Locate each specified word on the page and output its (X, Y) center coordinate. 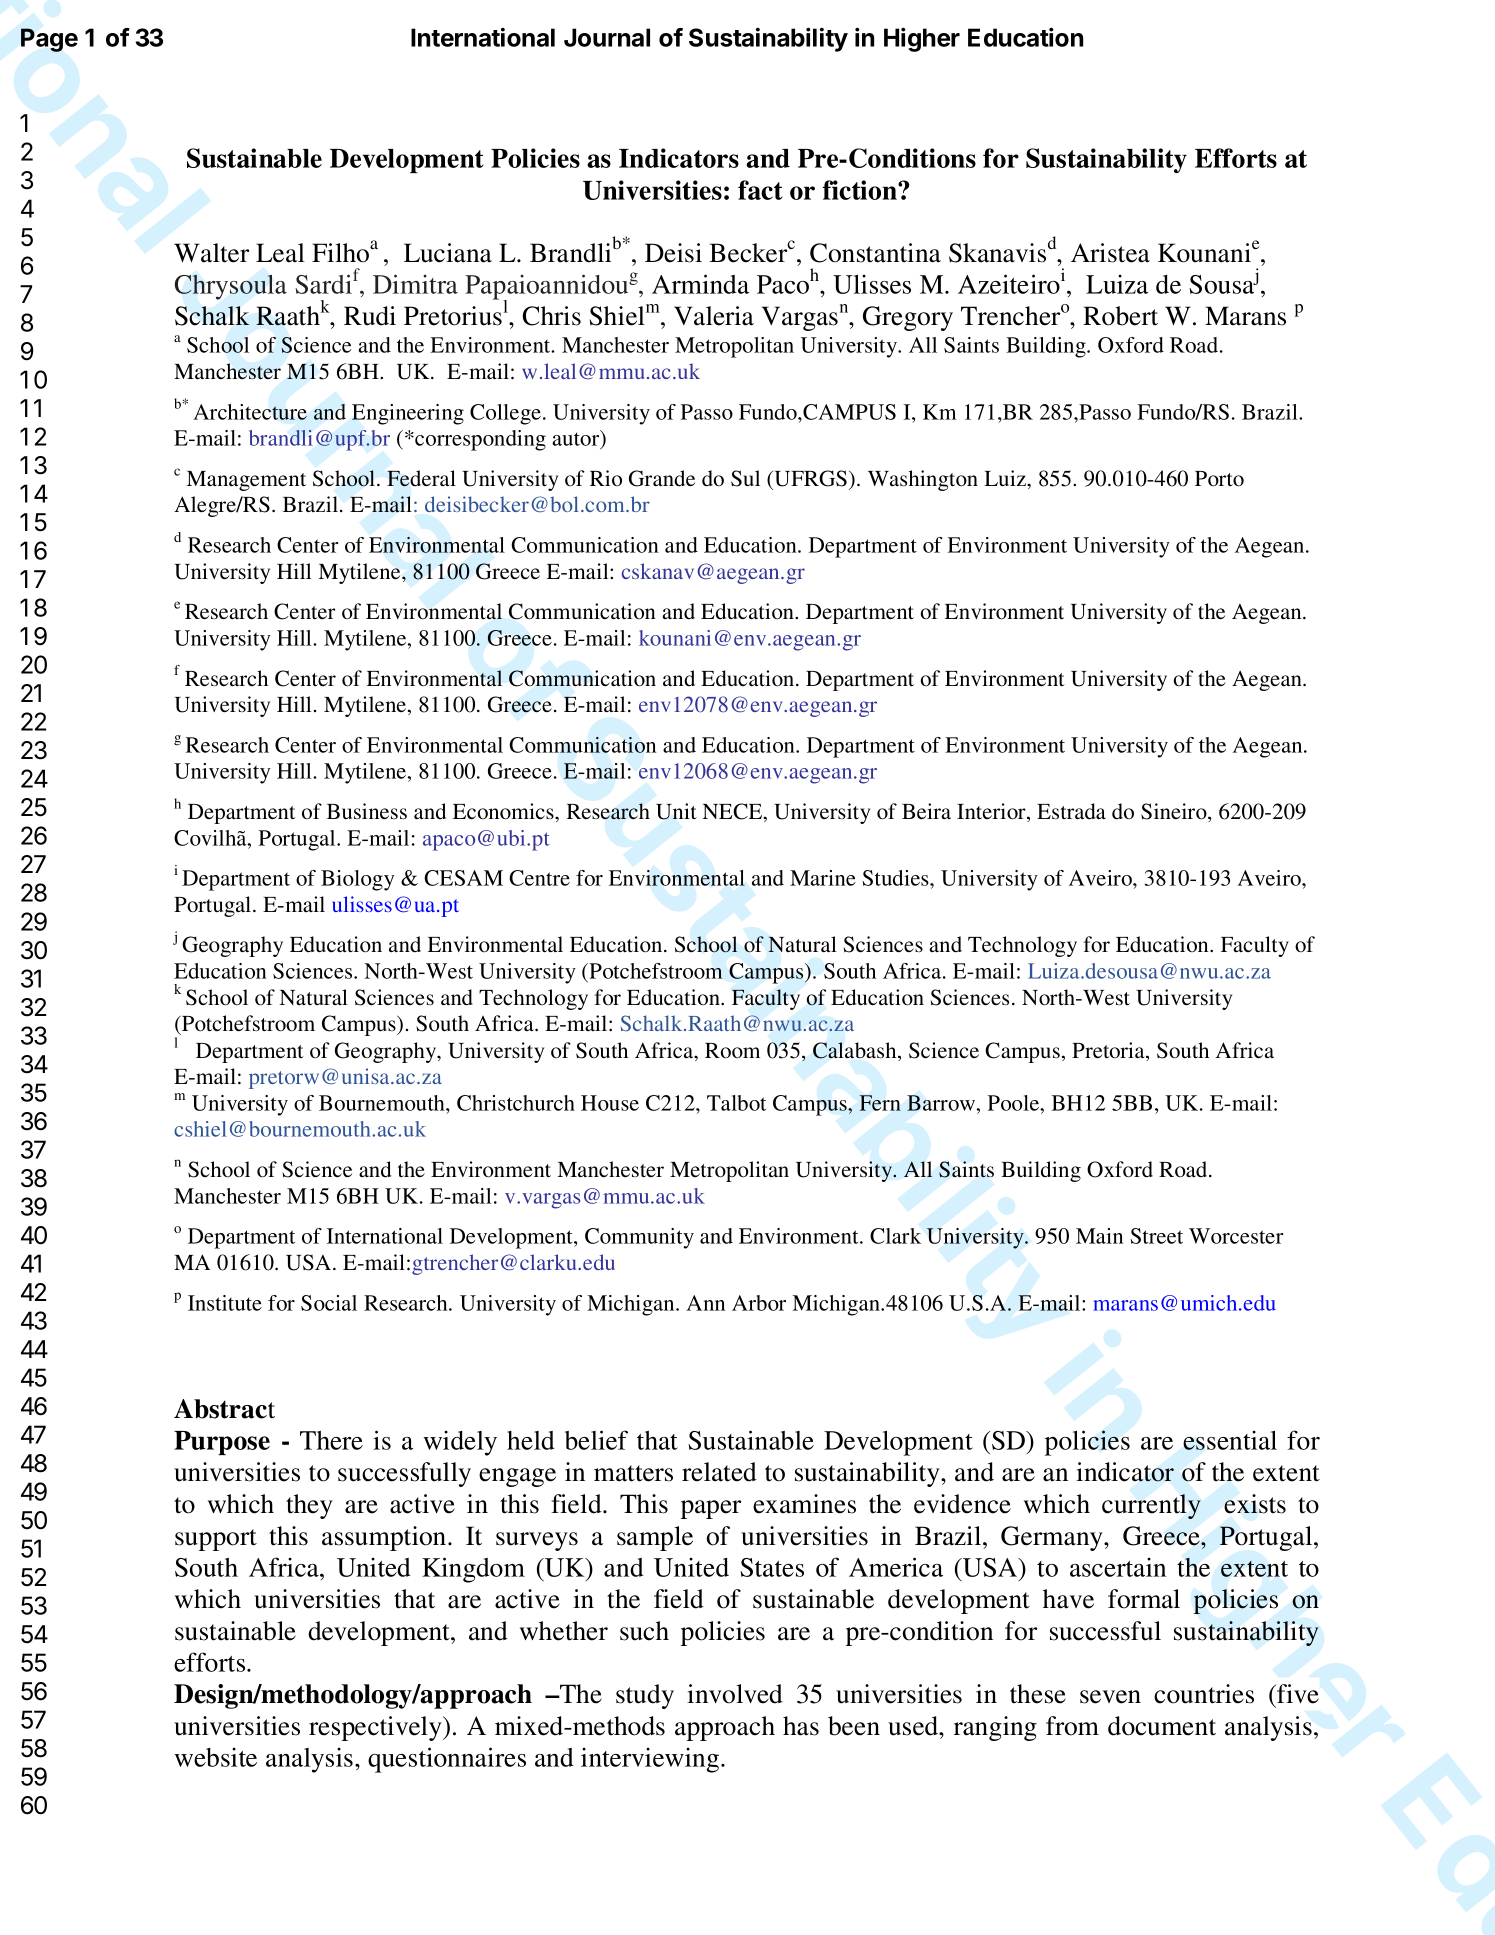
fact (760, 190)
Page (49, 40)
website (215, 1757)
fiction (861, 190)
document (1162, 1726)
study (645, 1696)
